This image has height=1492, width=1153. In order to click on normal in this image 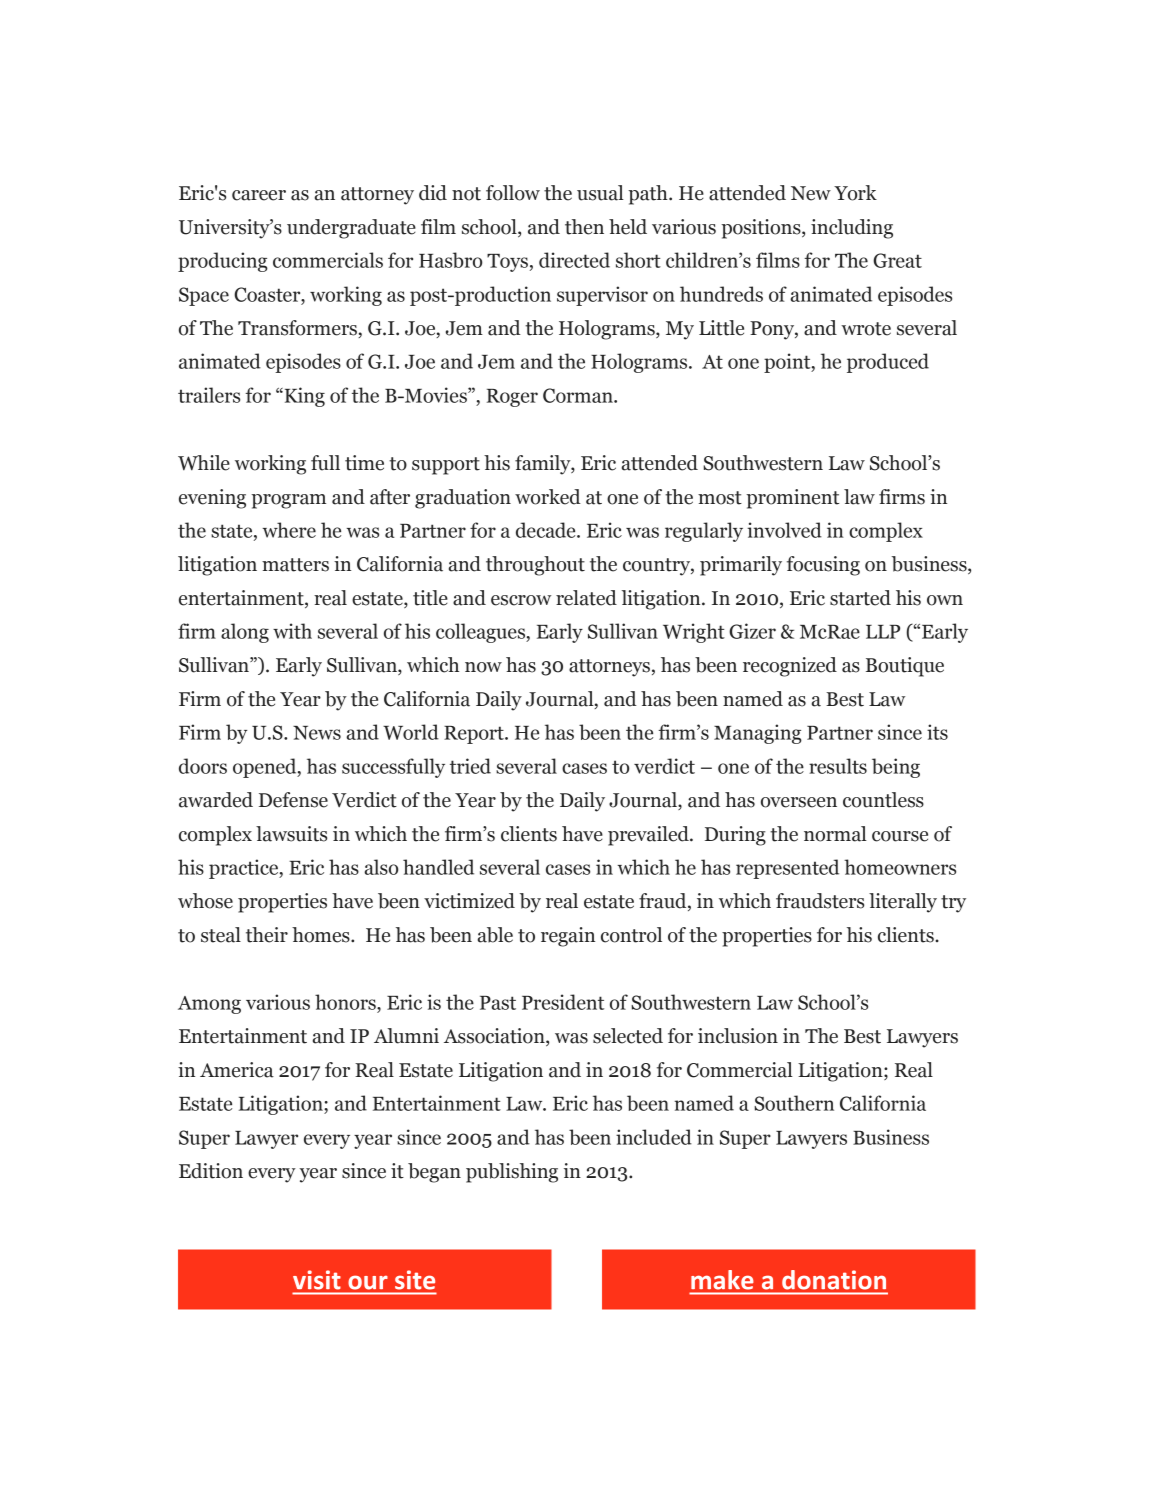, I will do `click(835, 834)`.
